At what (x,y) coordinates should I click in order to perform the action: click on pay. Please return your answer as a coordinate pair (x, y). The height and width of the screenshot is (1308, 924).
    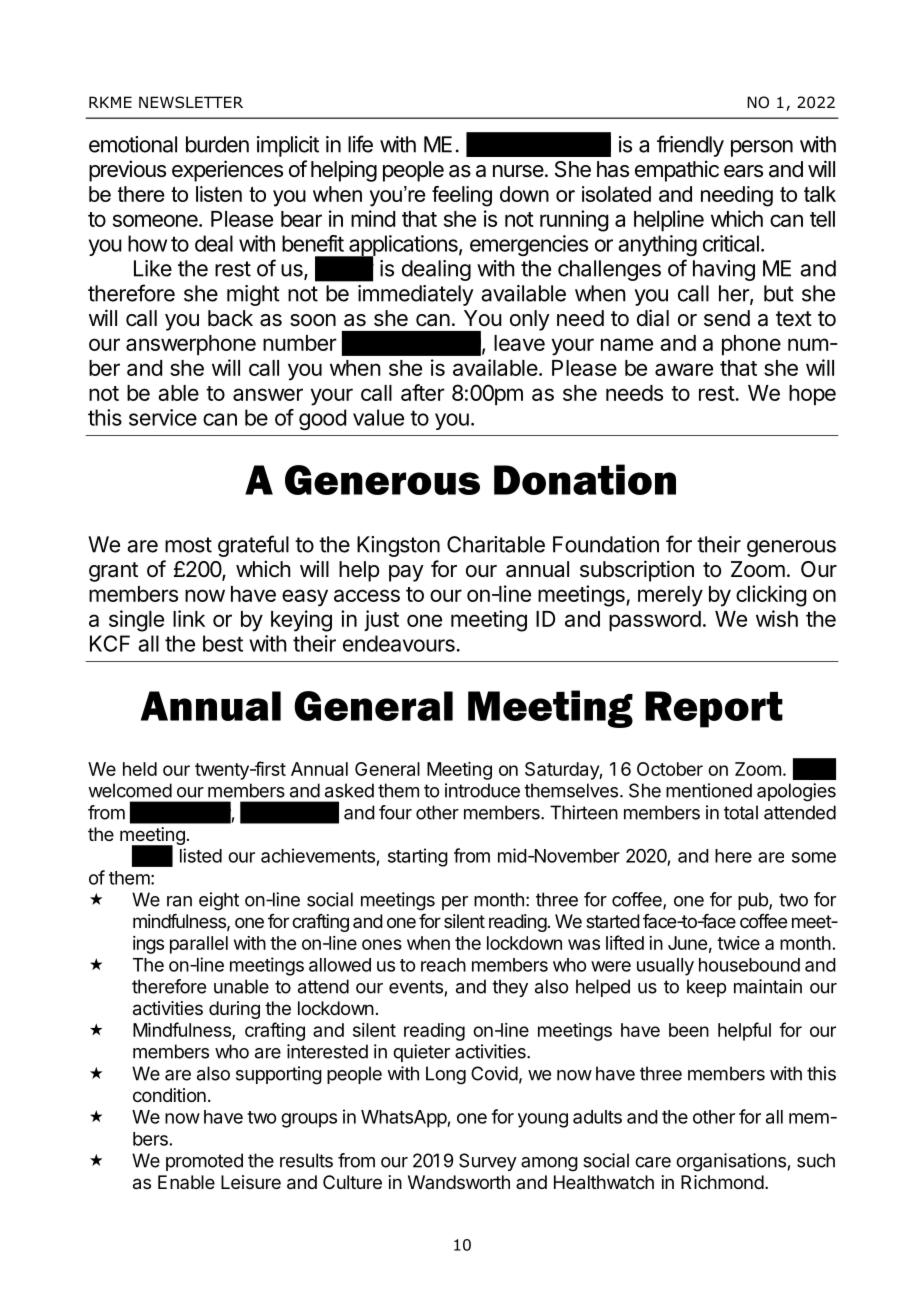
    Looking at the image, I should click on (406, 573).
